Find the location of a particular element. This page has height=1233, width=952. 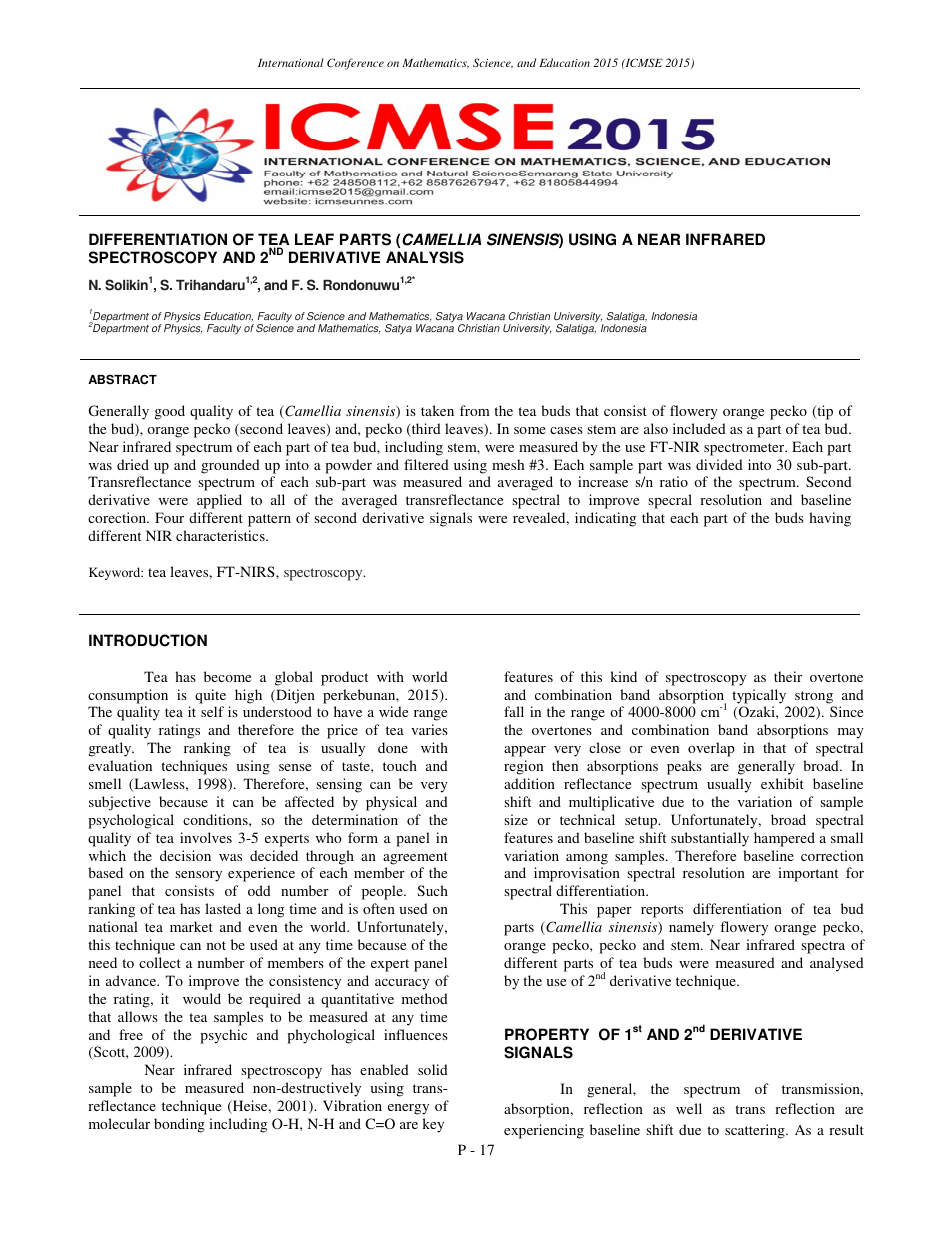

Conference is located at coordinates (355, 64).
